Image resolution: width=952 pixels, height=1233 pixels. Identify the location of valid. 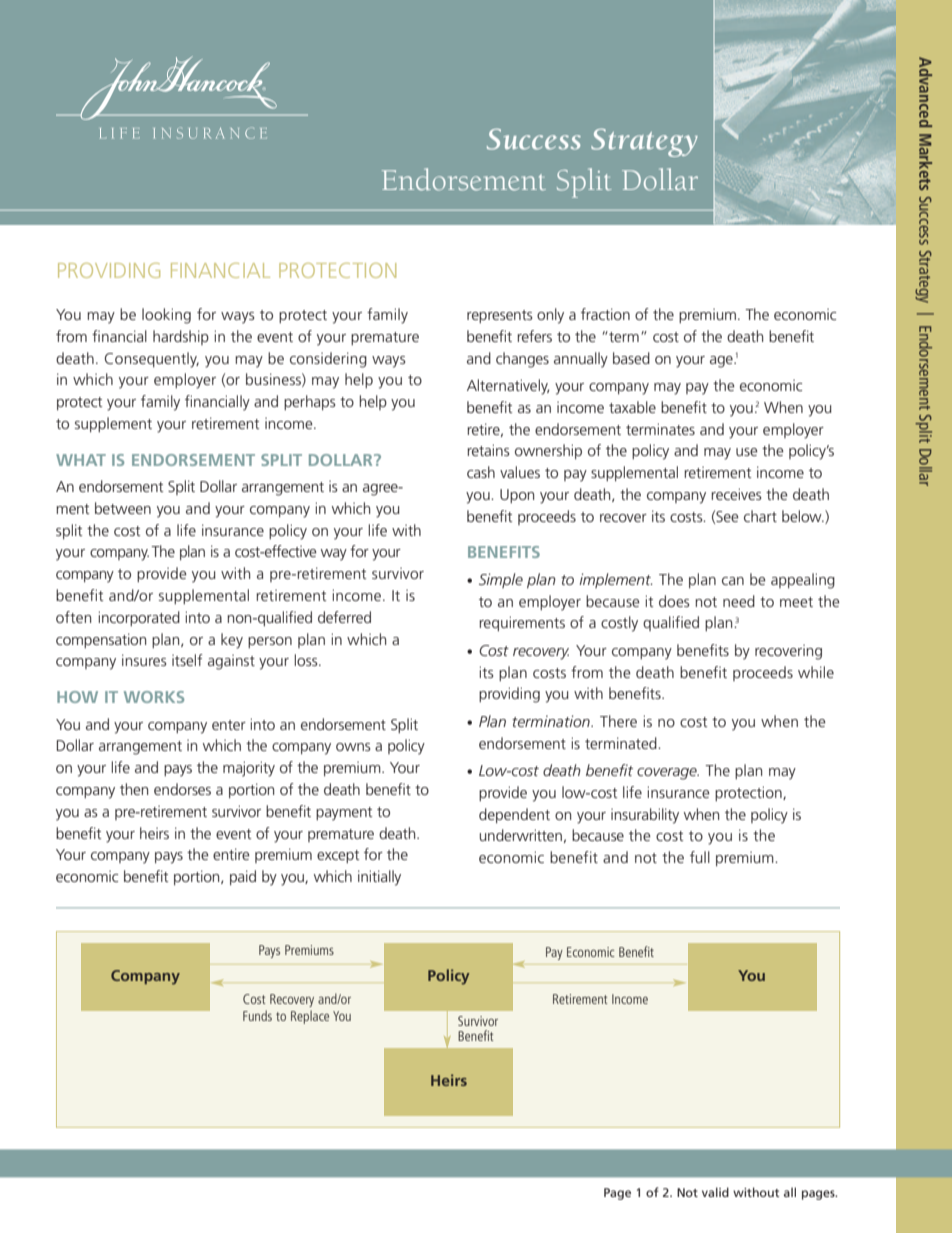
(715, 1192).
